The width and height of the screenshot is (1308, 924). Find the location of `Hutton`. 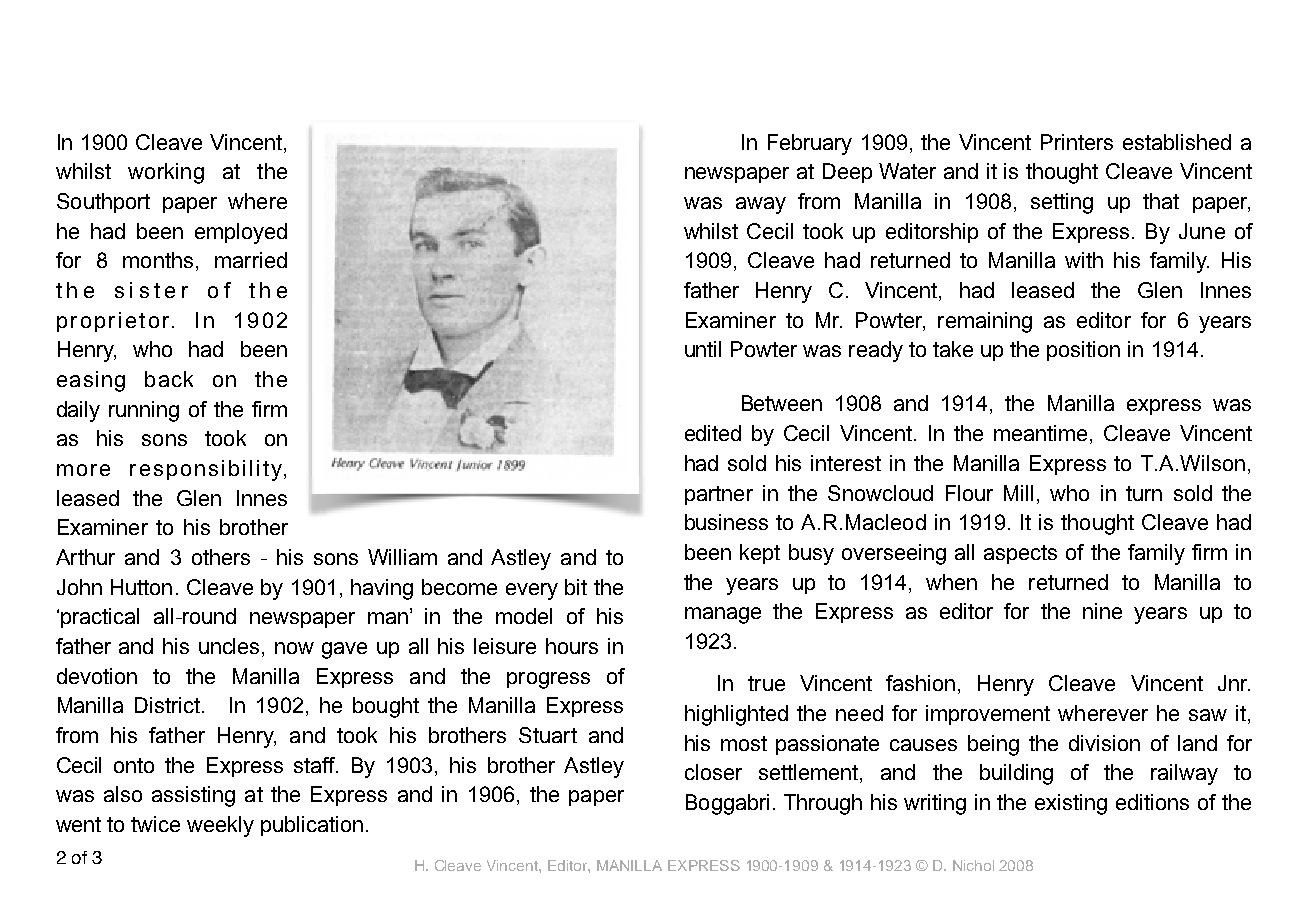

Hutton is located at coordinates (141, 587).
